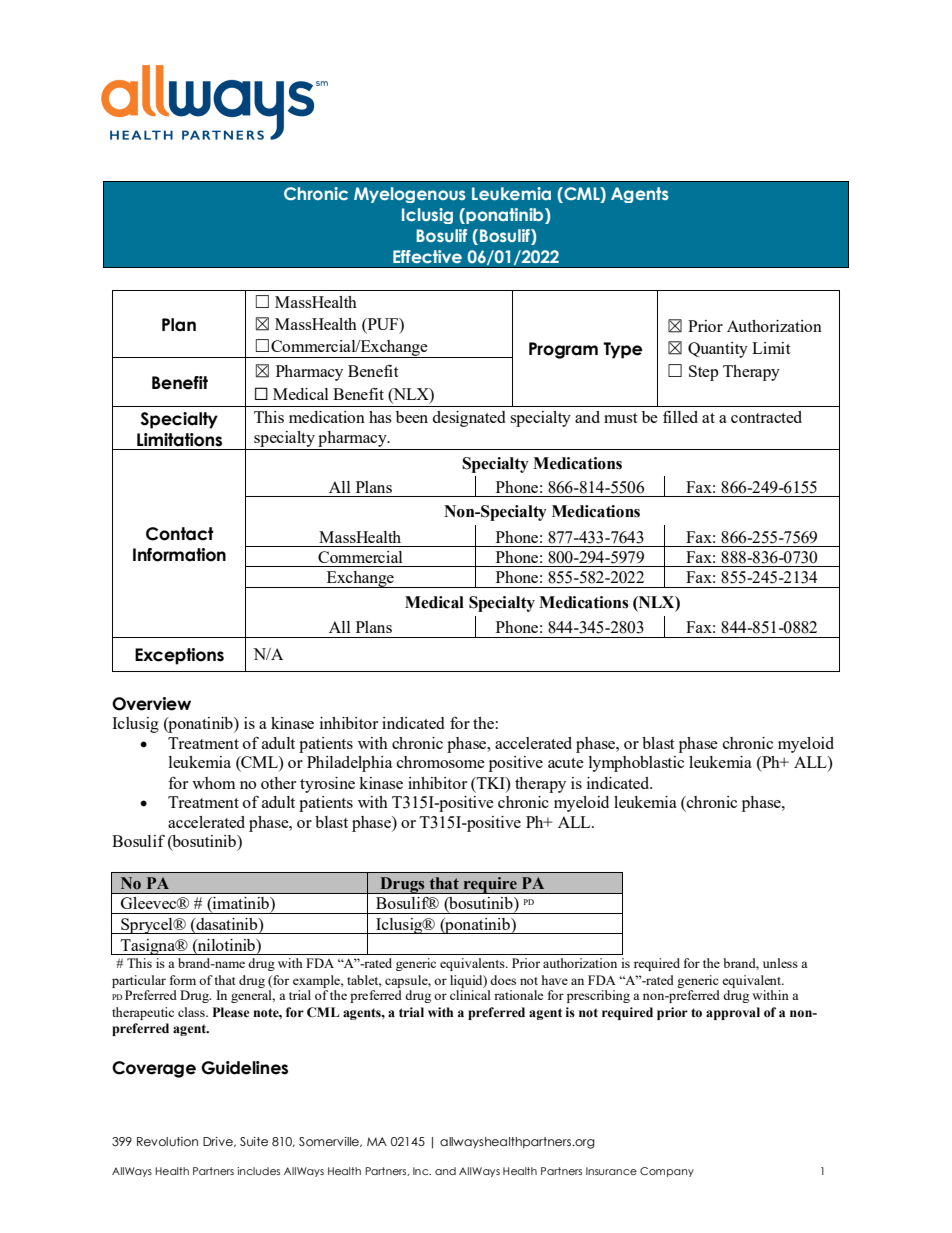 The width and height of the screenshot is (952, 1233). Describe the element at coordinates (180, 534) in the screenshot. I see `Contact` at that location.
